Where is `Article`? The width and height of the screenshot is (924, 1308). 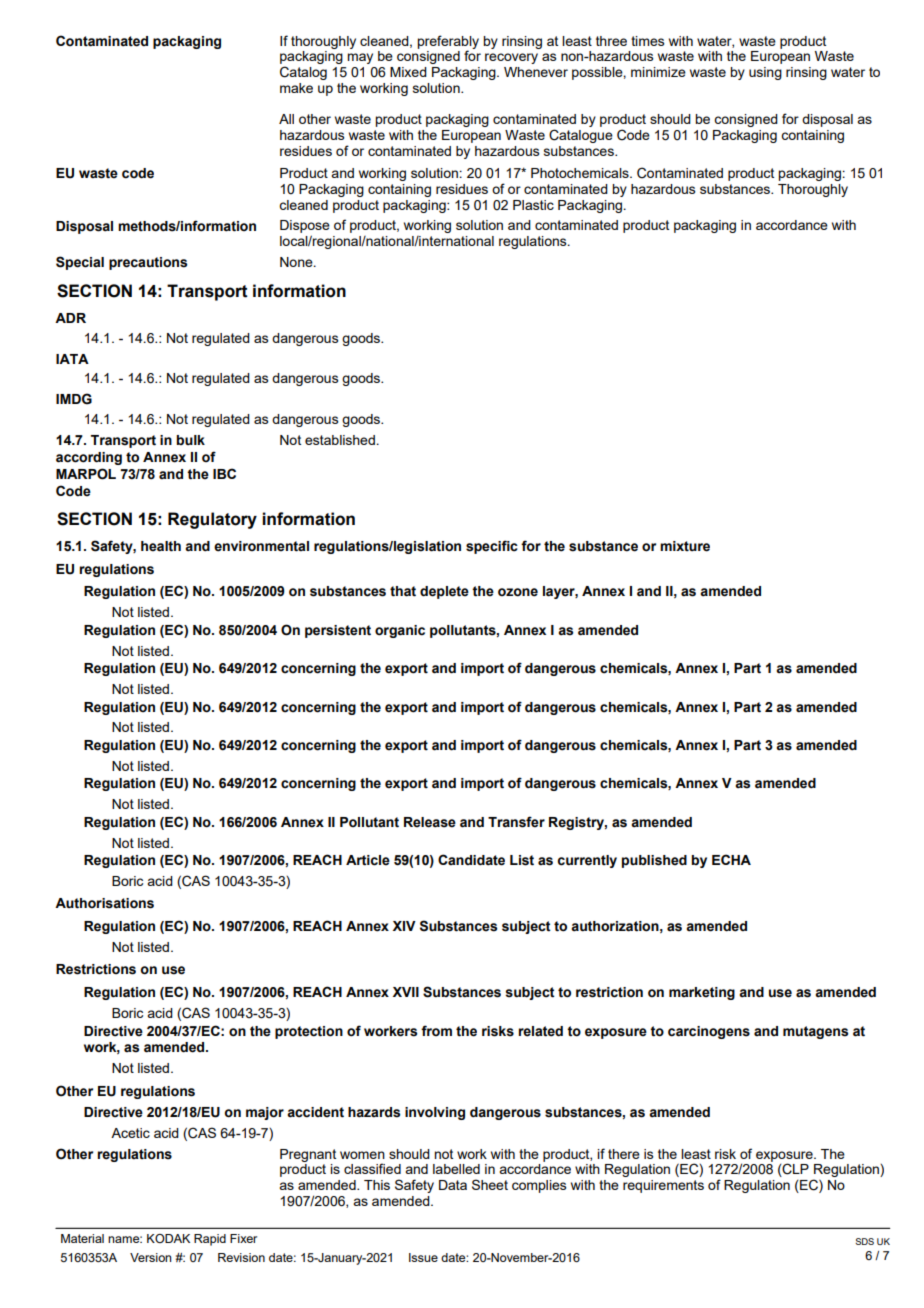
Article is located at coordinates (368, 860).
